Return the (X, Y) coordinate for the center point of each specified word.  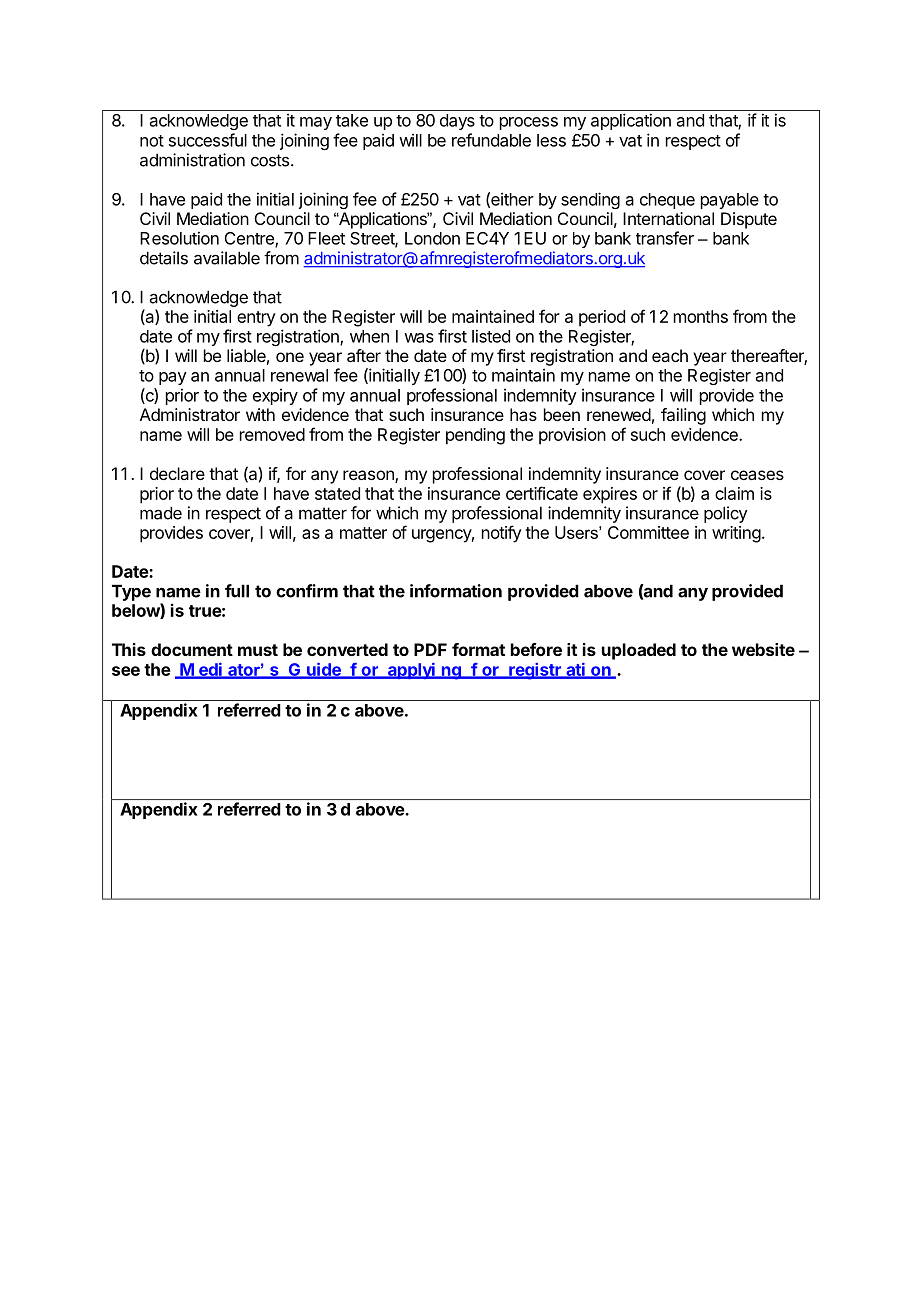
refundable (491, 140)
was (419, 338)
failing (683, 416)
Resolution (179, 238)
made (161, 513)
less (551, 140)
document (192, 649)
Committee (648, 532)
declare (177, 473)
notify (501, 534)
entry (256, 319)
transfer (665, 238)
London (432, 238)
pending (475, 436)
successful (208, 140)
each (670, 355)
